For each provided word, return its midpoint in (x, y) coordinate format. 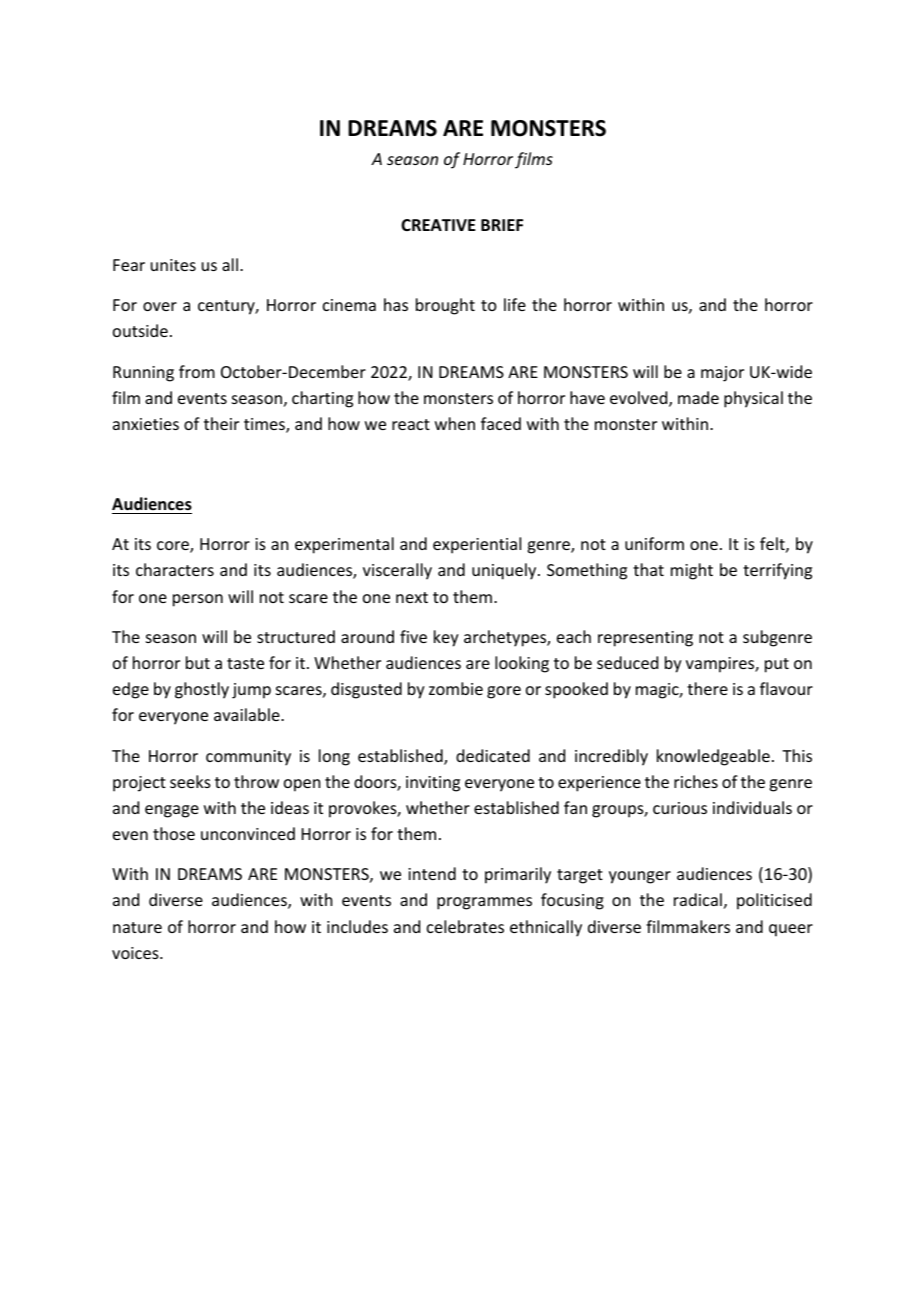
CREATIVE (438, 225)
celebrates (465, 926)
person (198, 600)
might (692, 571)
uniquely (505, 571)
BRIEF (502, 225)
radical (698, 899)
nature (137, 927)
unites (173, 265)
